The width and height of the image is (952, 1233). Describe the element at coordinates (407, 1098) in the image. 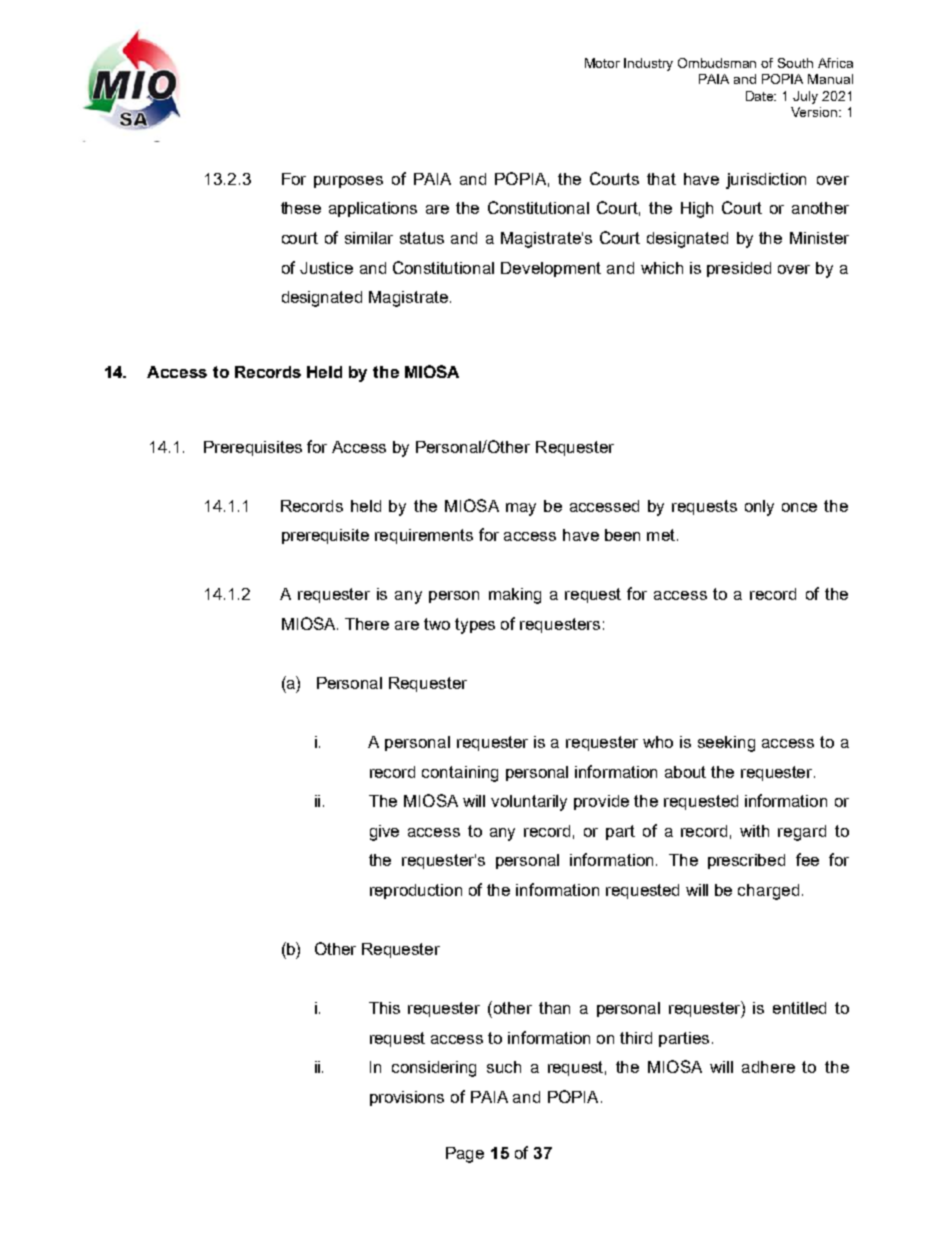

I see `provisions` at that location.
